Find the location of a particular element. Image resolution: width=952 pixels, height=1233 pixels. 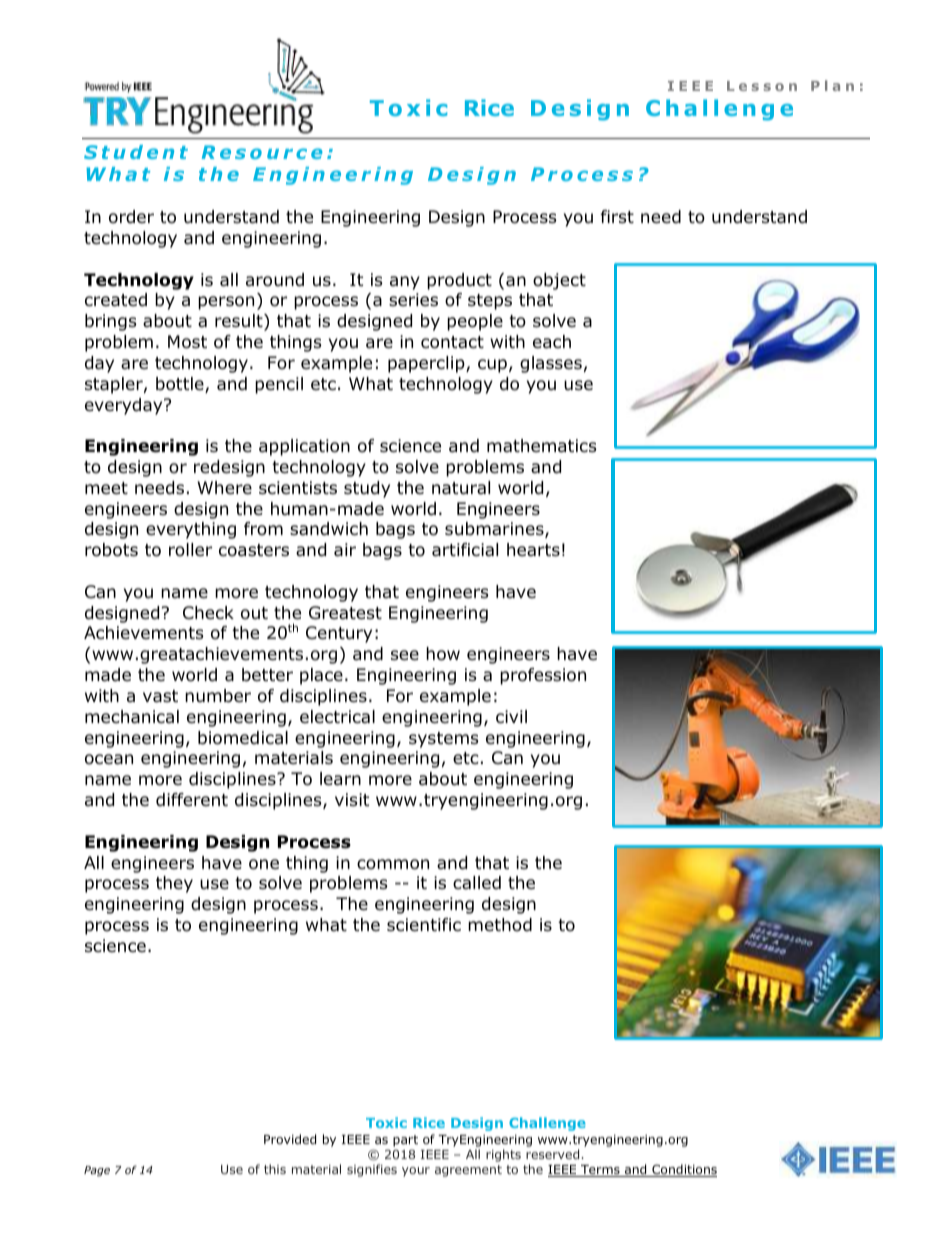

roller is located at coordinates (190, 550).
